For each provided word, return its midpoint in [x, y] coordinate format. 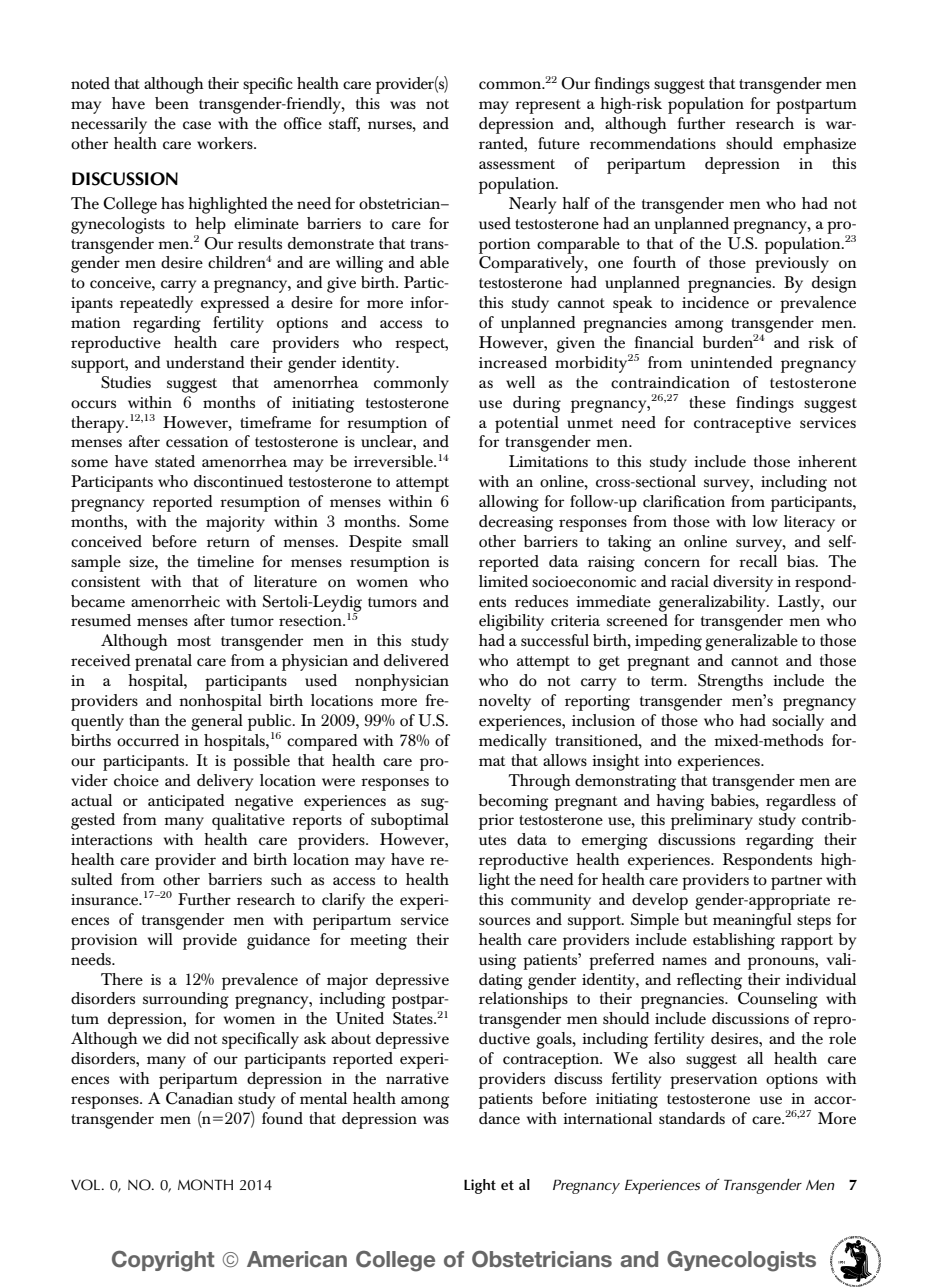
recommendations [653, 143]
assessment [517, 164]
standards [692, 1118]
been [172, 103]
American [297, 1259]
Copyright [163, 1261]
